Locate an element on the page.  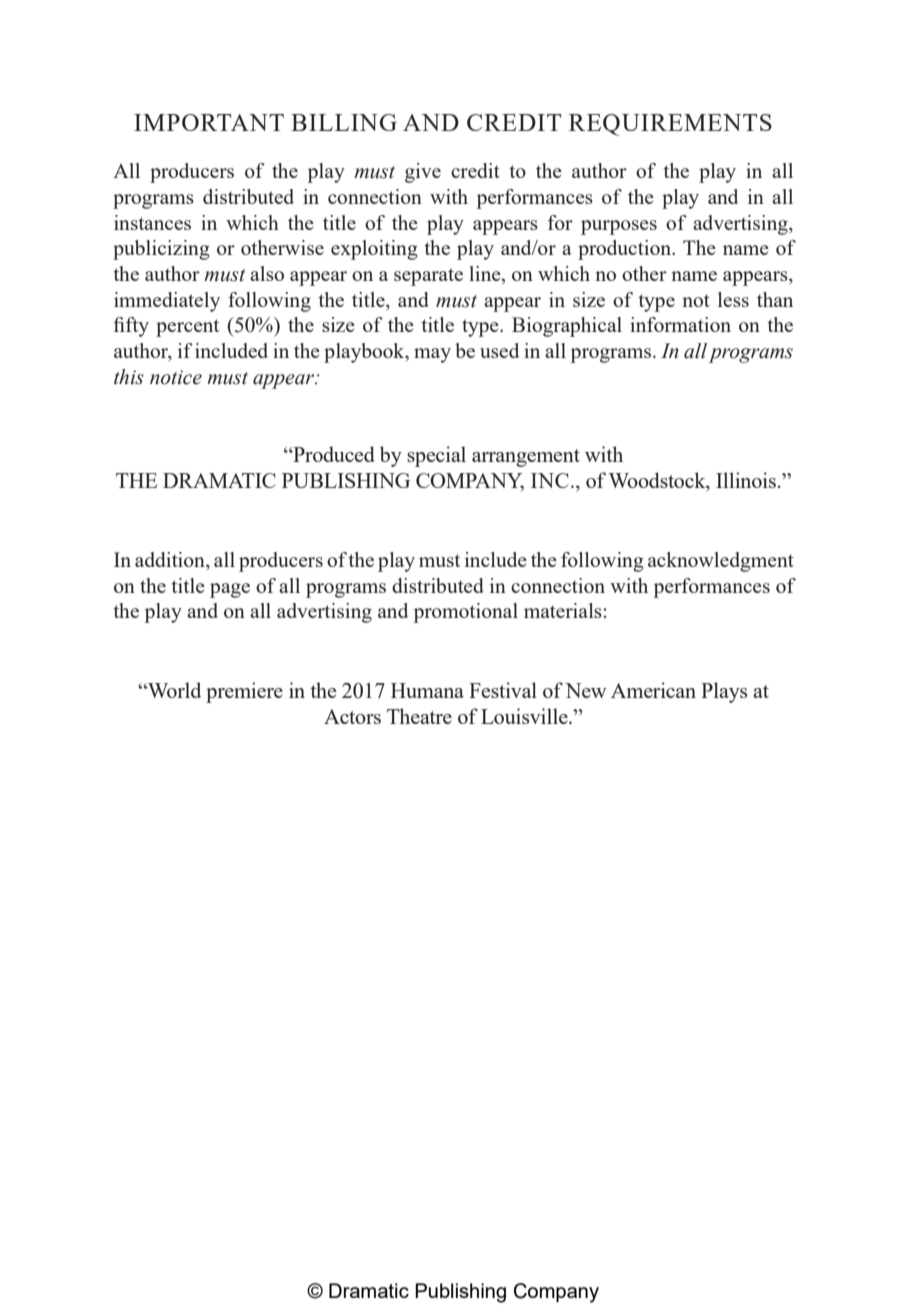
separate is located at coordinates (428, 277).
